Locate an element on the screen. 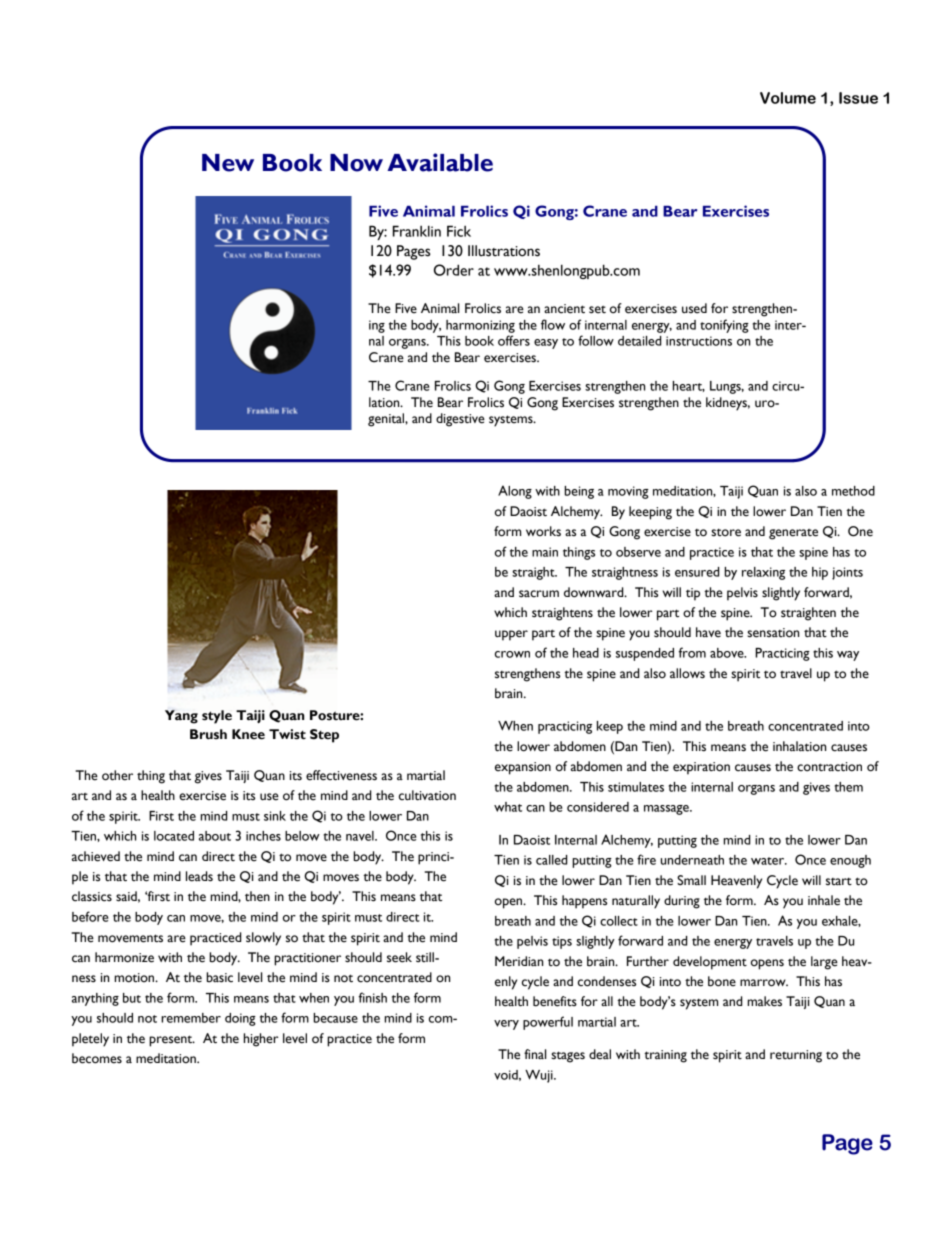  New is located at coordinates (228, 163).
